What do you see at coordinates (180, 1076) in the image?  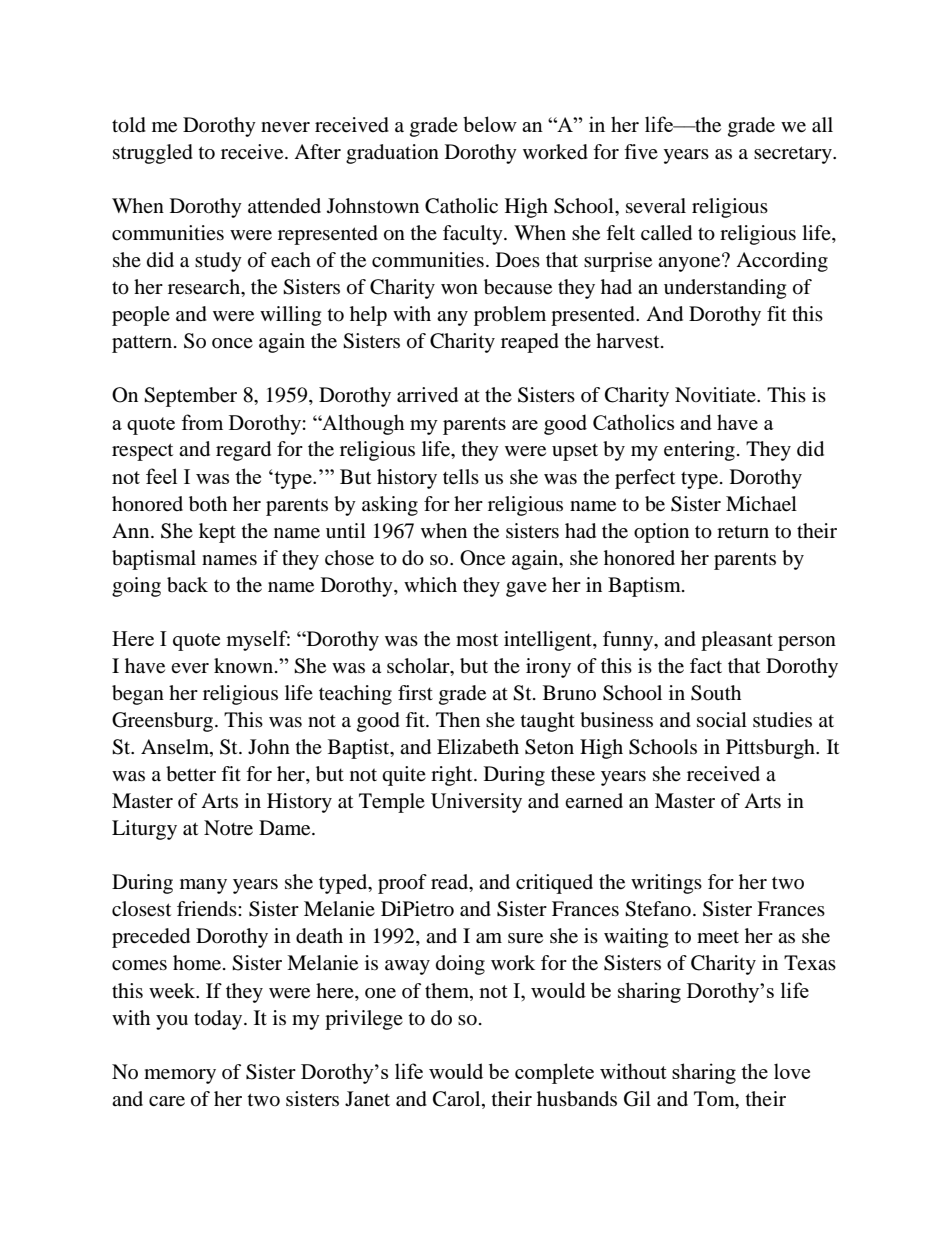 I see `memory` at bounding box center [180, 1076].
